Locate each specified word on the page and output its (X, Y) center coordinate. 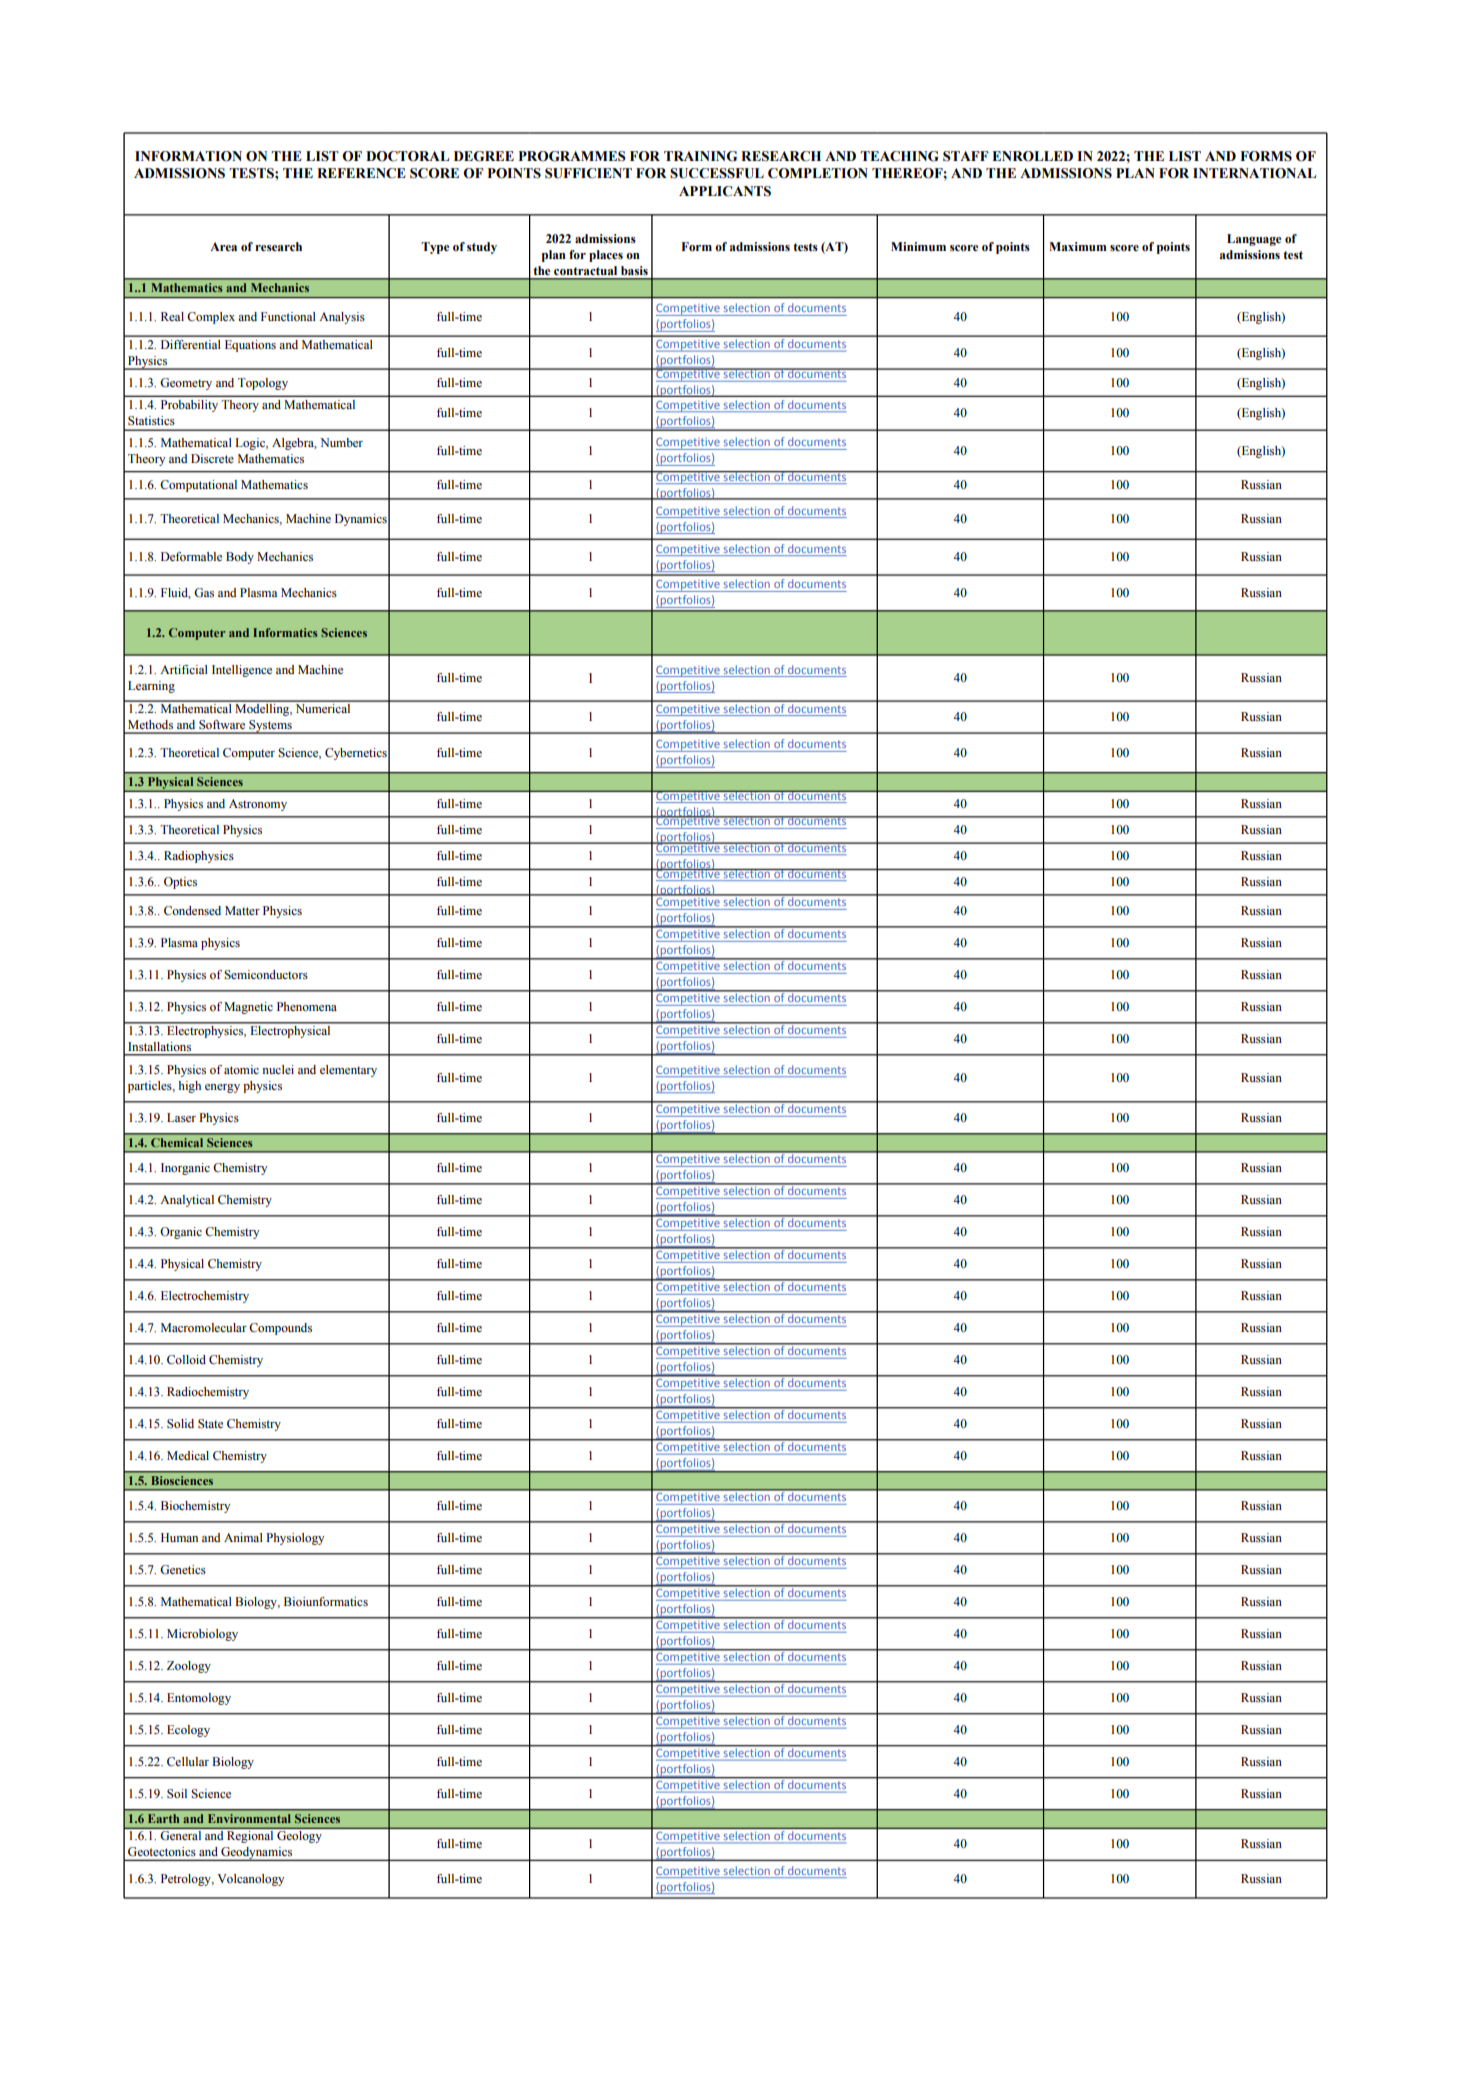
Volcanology (250, 1880)
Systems (270, 727)
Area (223, 246)
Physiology (295, 1539)
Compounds (280, 1329)
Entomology (199, 1699)
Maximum (1078, 246)
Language (1254, 240)
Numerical (323, 707)
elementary (348, 1071)
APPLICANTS (725, 191)
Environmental (249, 1818)
